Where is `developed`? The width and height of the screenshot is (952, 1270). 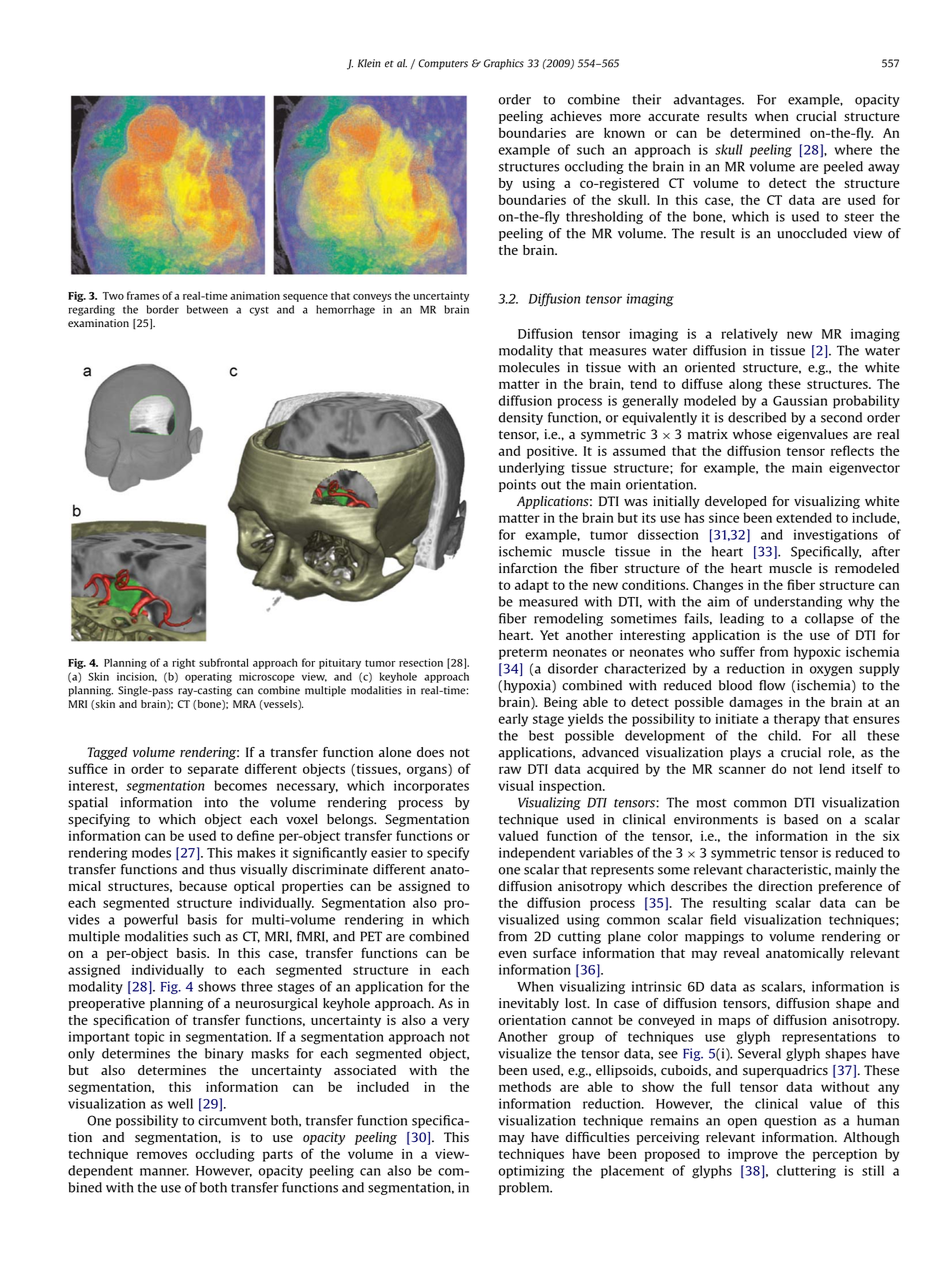 developed is located at coordinates (736, 502).
